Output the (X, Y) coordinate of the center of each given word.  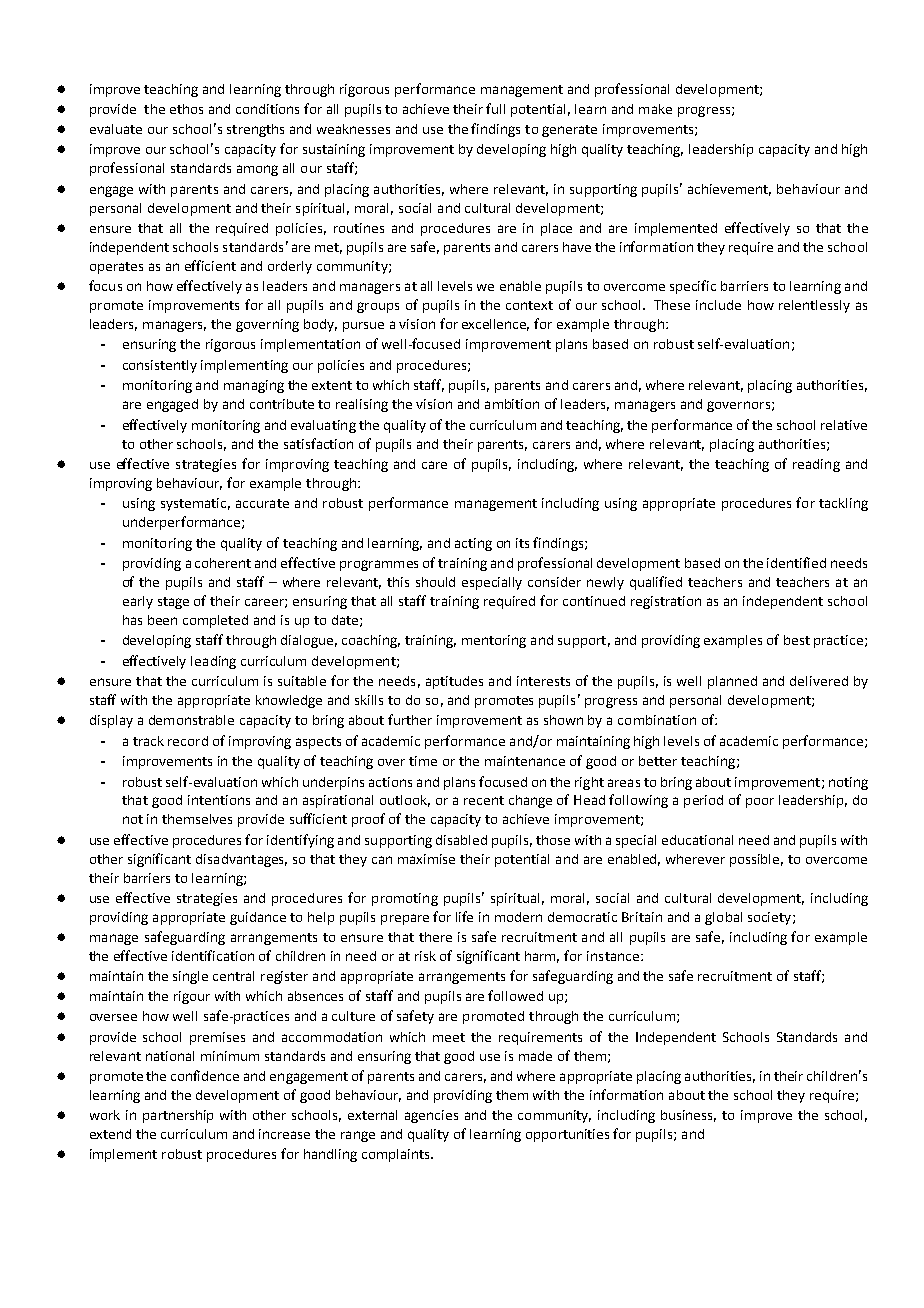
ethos (186, 109)
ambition (512, 404)
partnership (178, 1116)
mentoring (494, 641)
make (655, 109)
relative (844, 425)
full (495, 108)
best (797, 640)
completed (215, 621)
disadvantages (241, 860)
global (723, 918)
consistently (160, 366)
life (464, 916)
